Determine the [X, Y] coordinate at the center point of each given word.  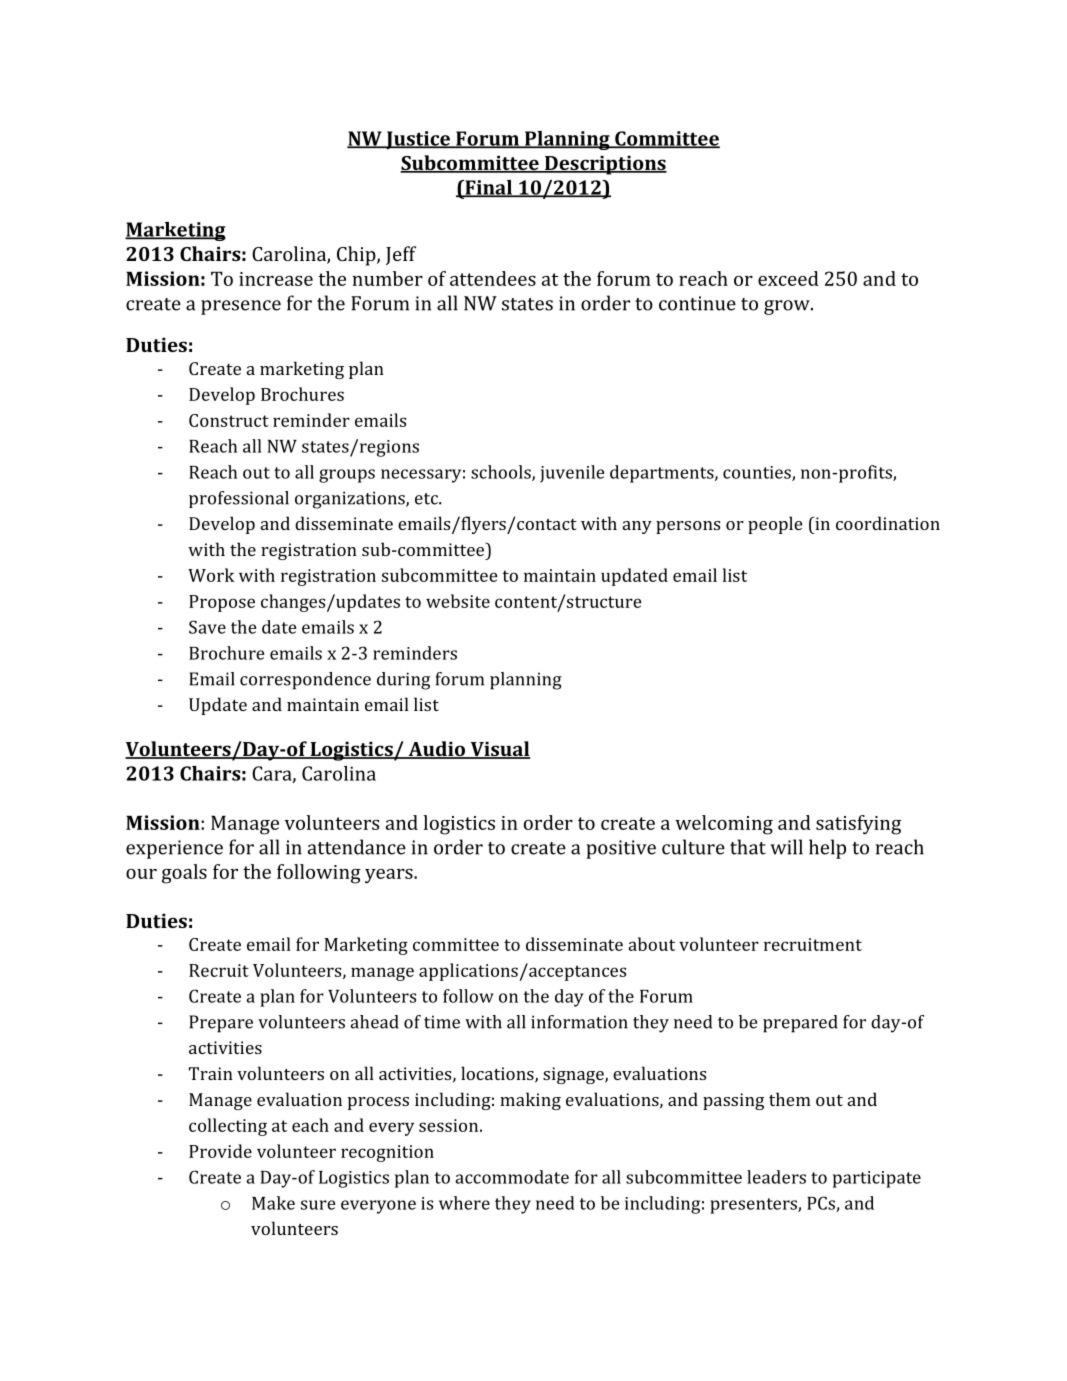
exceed [788, 278]
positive [621, 849]
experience [174, 849]
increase [276, 279]
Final [489, 188]
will [786, 847]
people [775, 525]
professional [239, 499]
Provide [220, 1151]
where [464, 1203]
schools [502, 473]
